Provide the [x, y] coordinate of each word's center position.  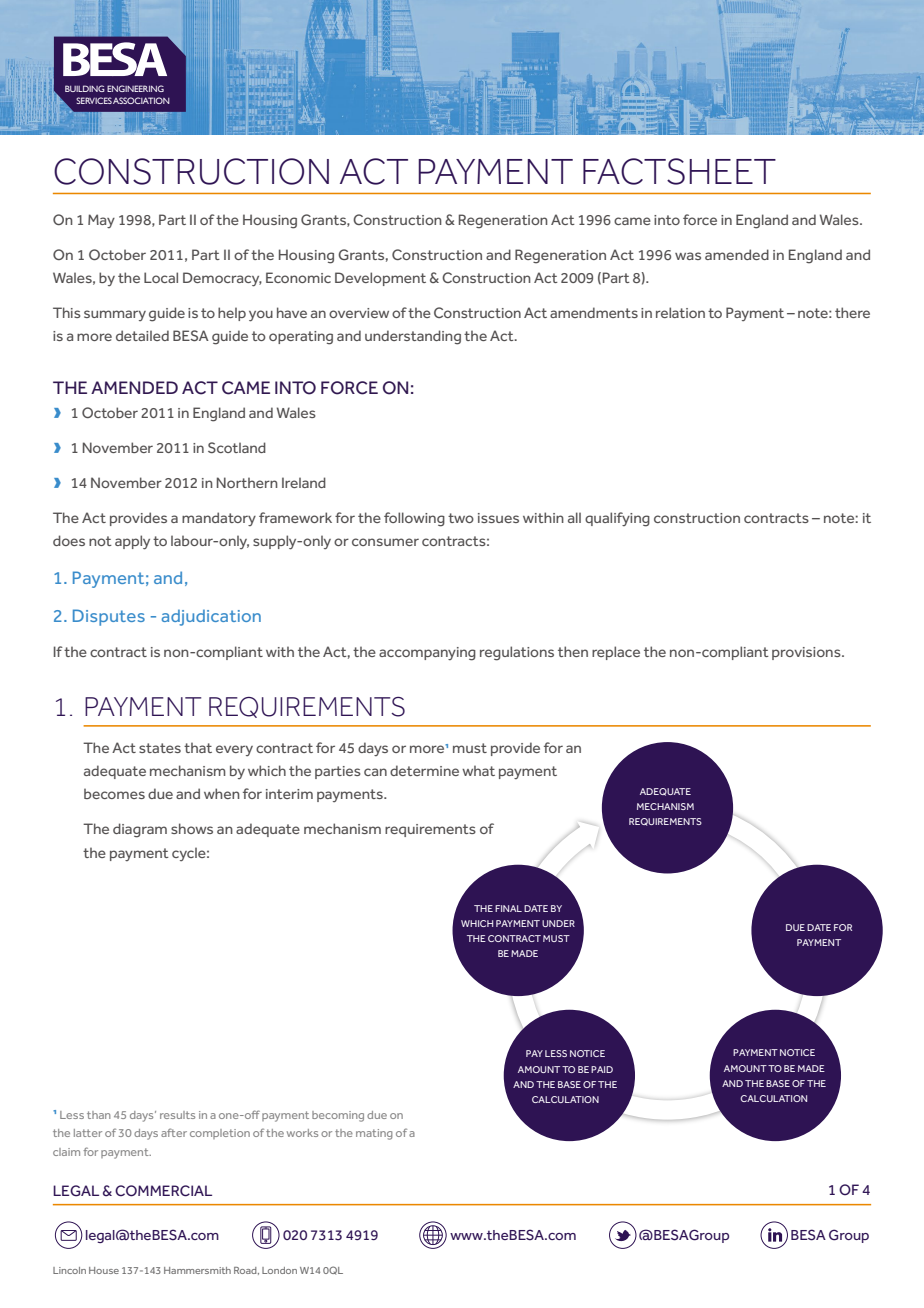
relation [680, 312]
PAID [602, 1069]
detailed [142, 335]
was [688, 256]
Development [380, 279]
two [461, 518]
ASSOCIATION [141, 100]
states [160, 748]
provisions [807, 653]
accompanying [427, 654]
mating [374, 1134]
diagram [140, 830]
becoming [338, 1116]
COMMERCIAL [163, 1191]
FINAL [508, 908]
